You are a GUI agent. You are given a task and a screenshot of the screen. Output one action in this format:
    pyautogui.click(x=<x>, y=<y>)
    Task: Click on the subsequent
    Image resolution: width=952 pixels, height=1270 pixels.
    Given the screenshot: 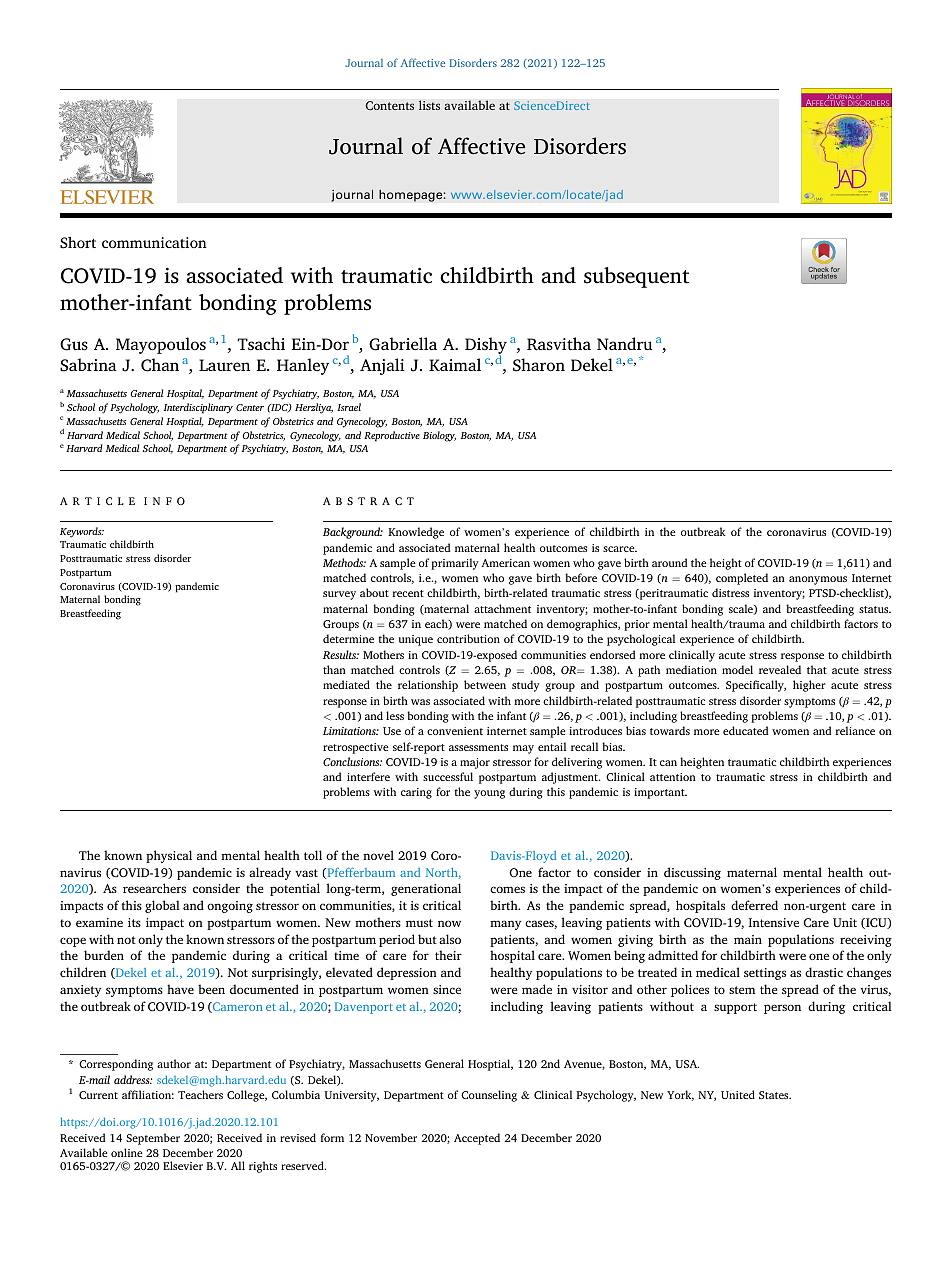 What is the action you would take?
    pyautogui.click(x=636, y=277)
